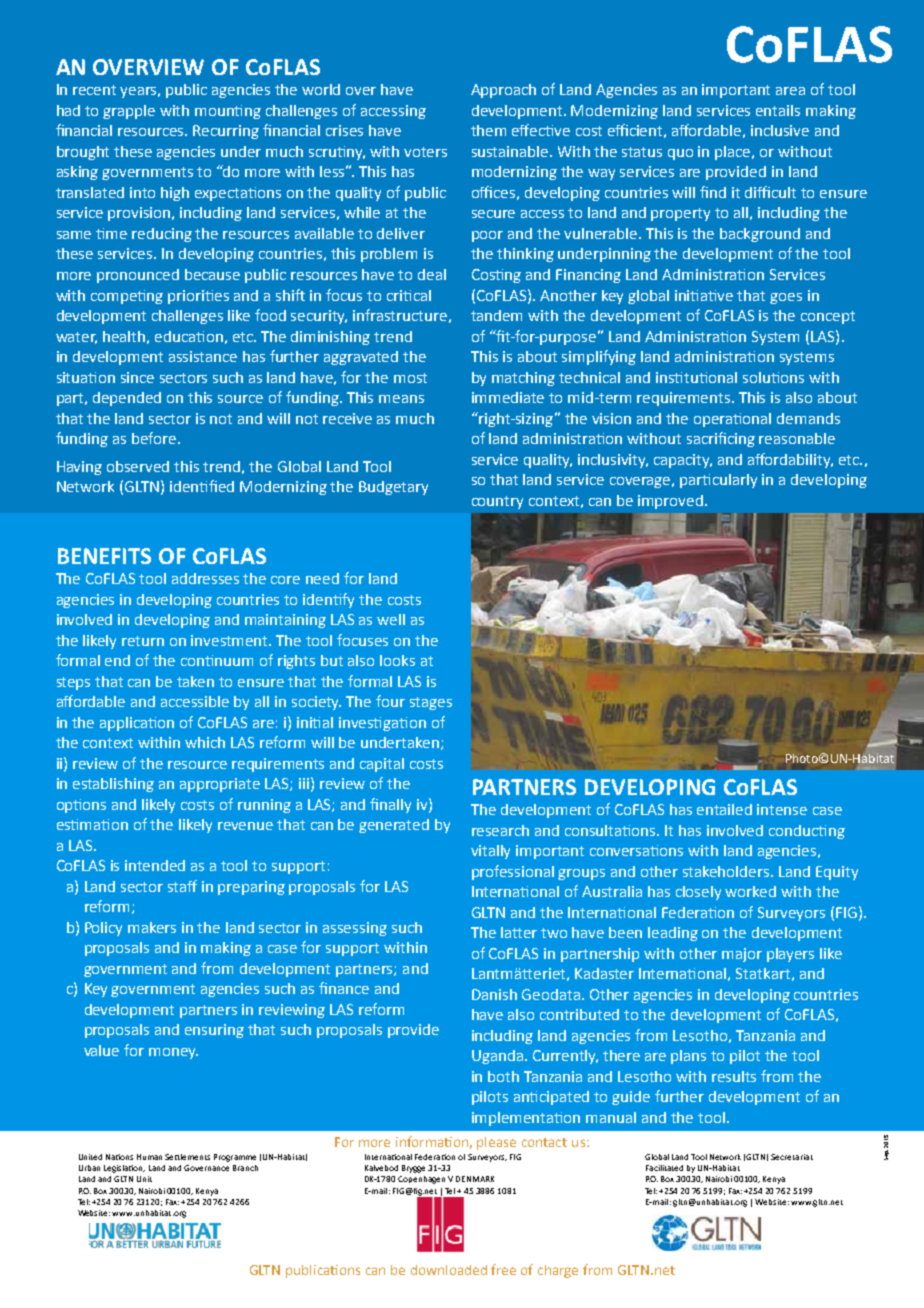 The image size is (924, 1308). What do you see at coordinates (155, 865) in the document?
I see `intended` at bounding box center [155, 865].
